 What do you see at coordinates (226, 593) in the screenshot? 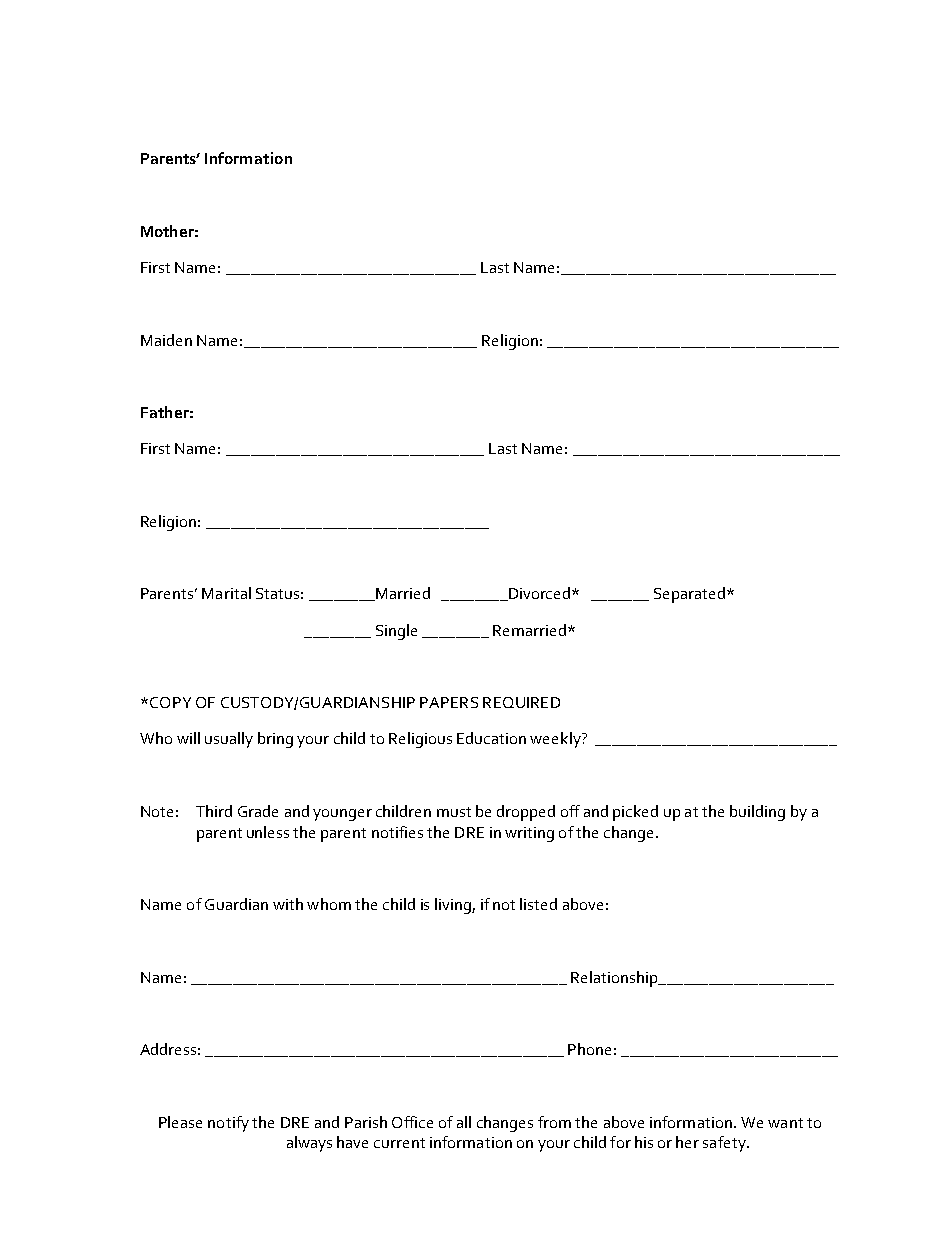
I see `Marital` at bounding box center [226, 593].
